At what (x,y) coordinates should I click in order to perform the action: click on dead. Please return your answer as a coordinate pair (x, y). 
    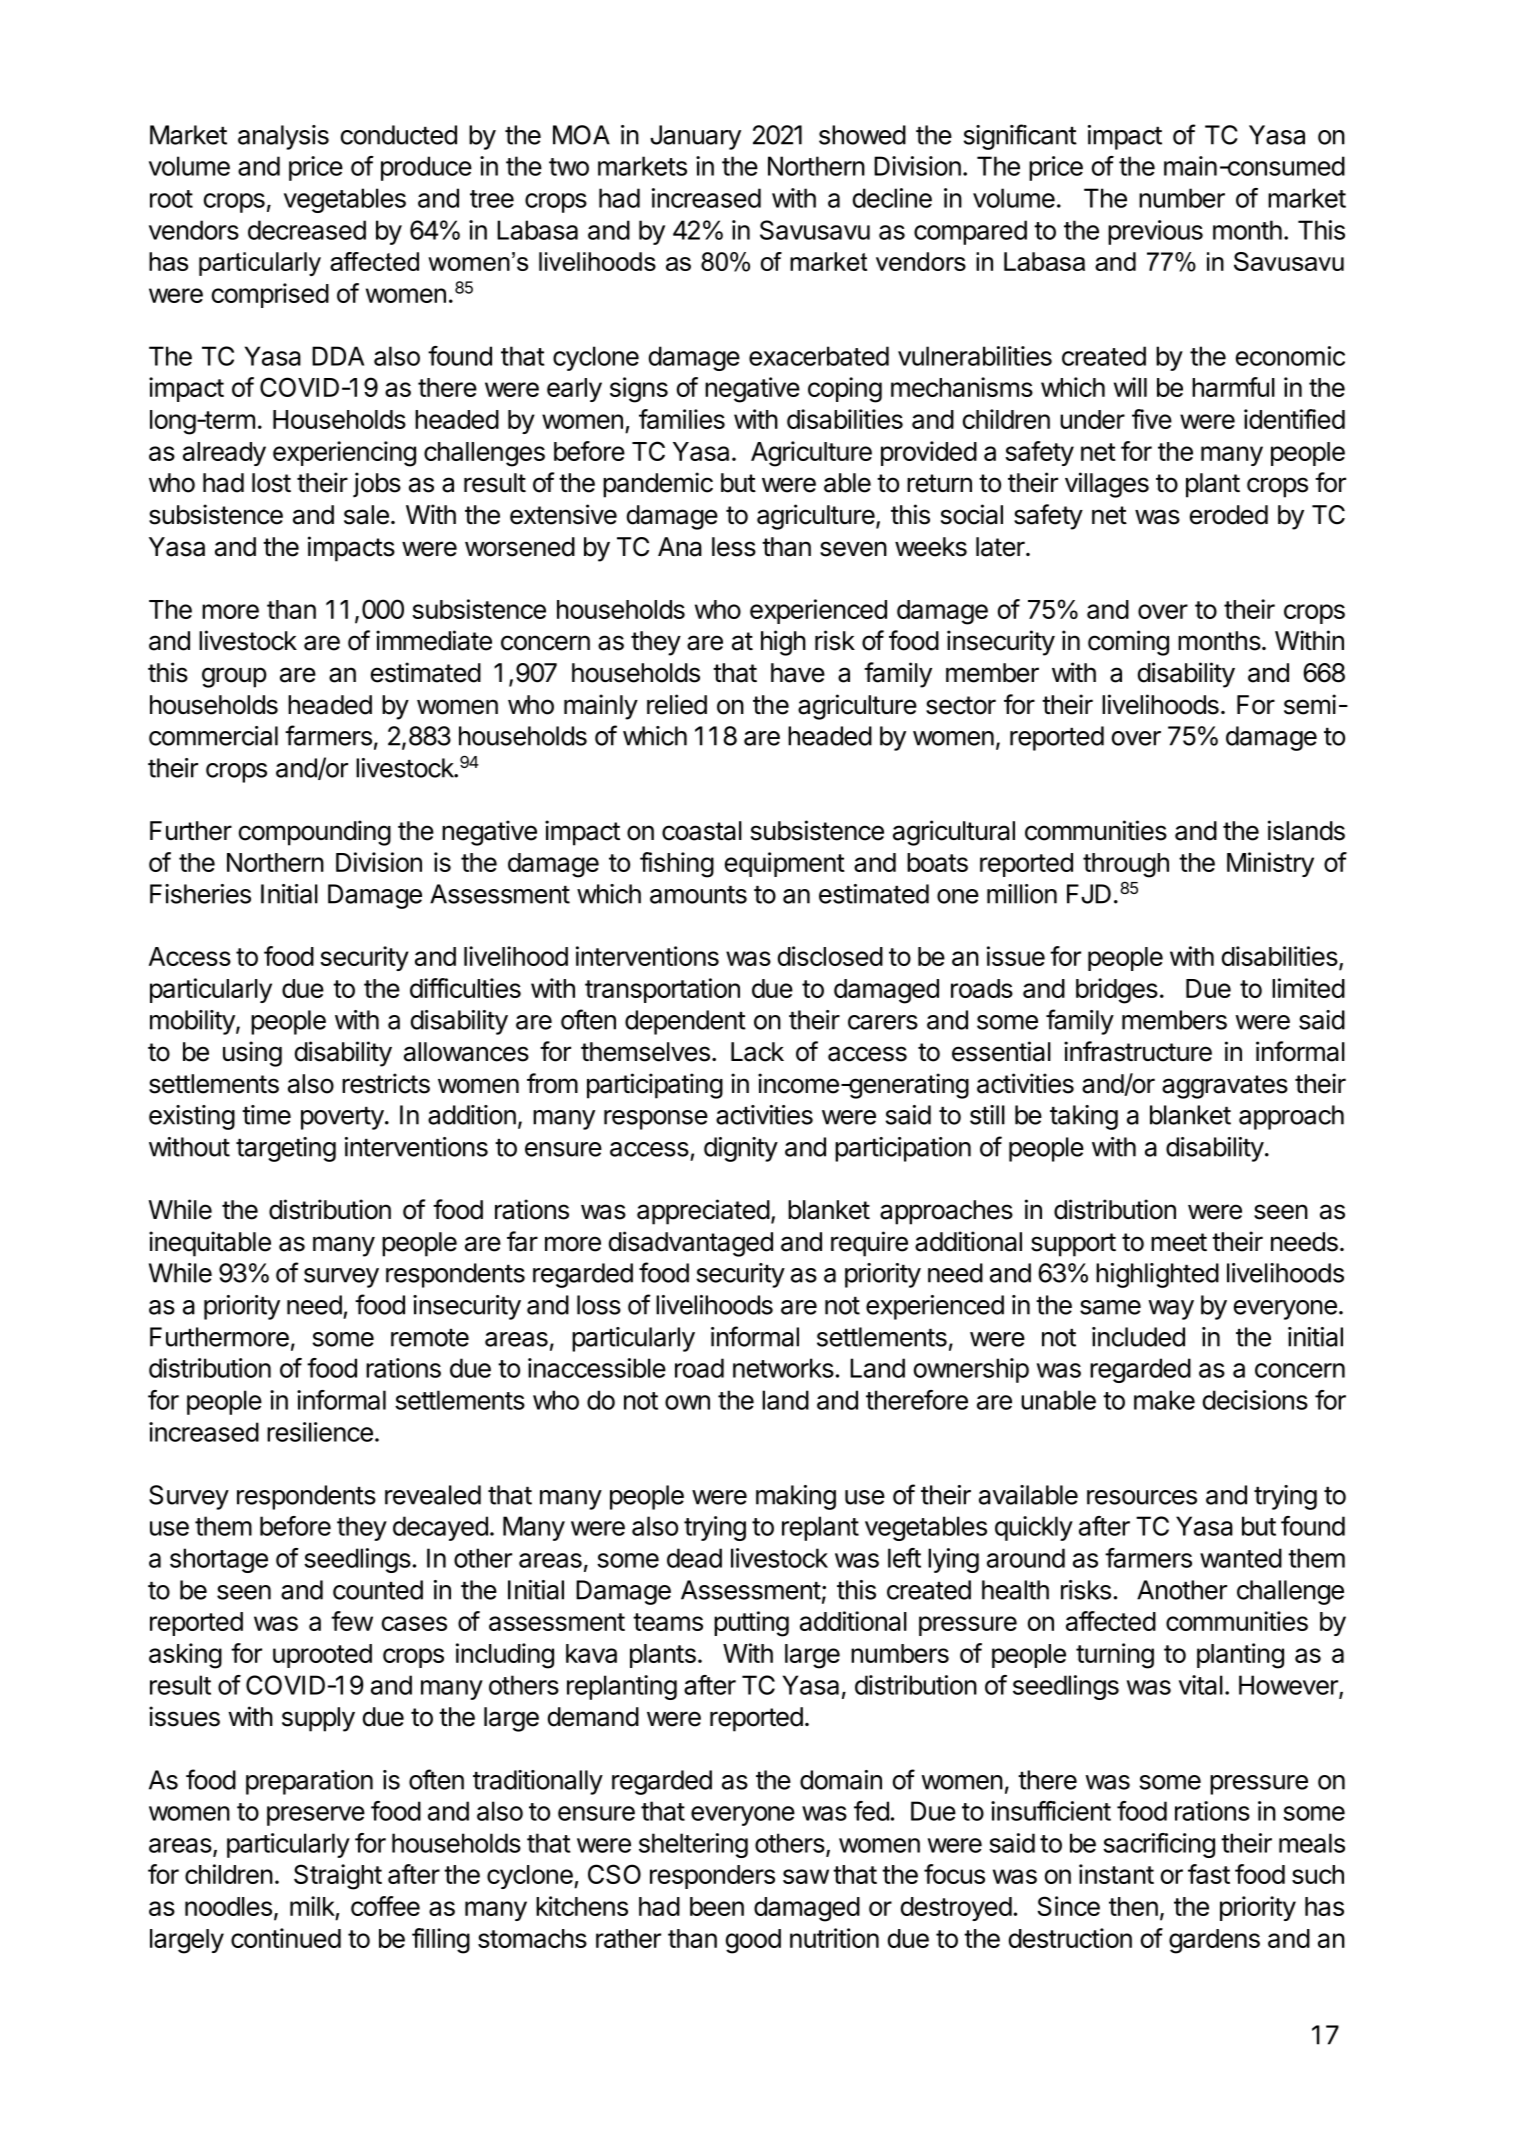
    Looking at the image, I should click on (694, 1558).
